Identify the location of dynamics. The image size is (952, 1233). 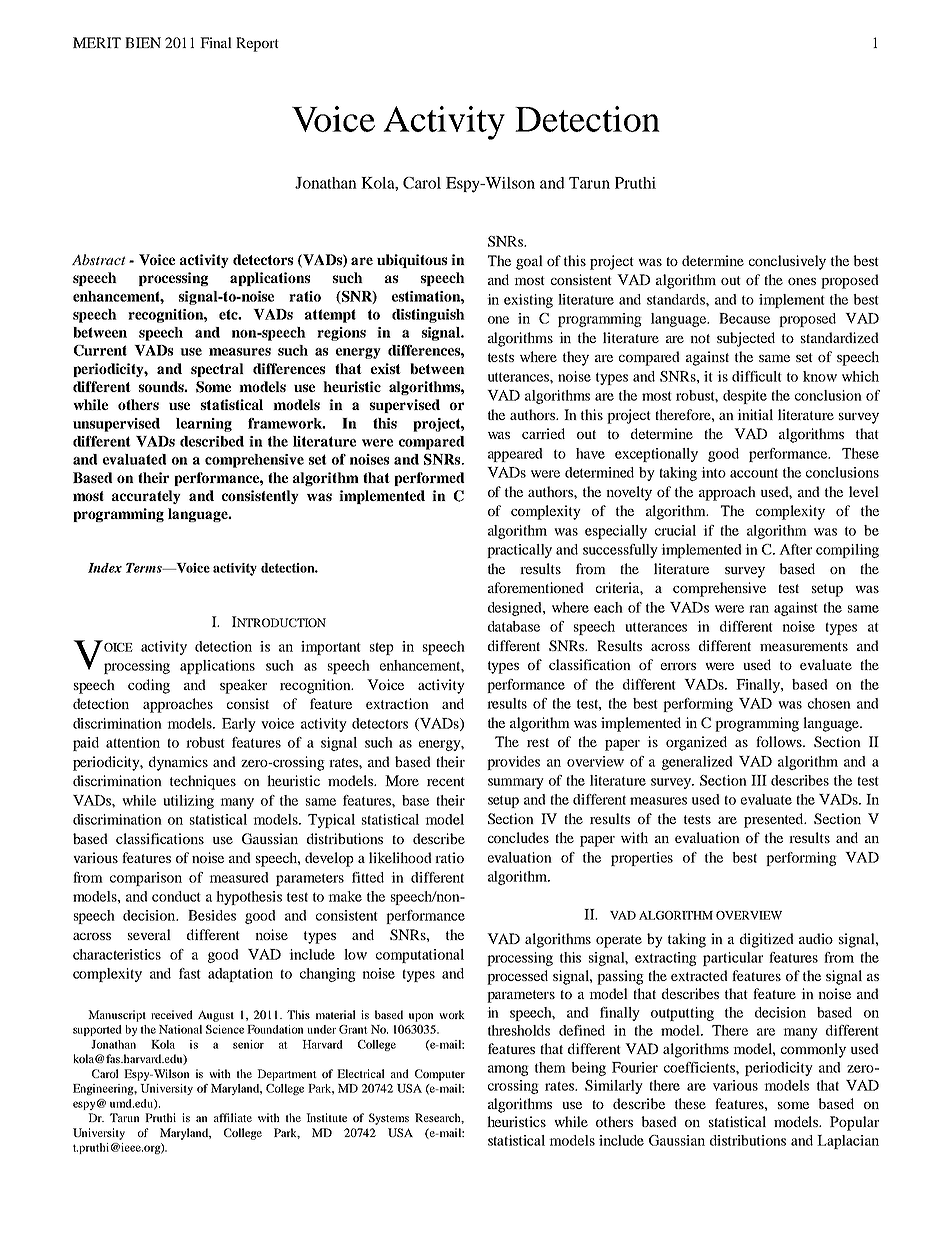
(178, 763).
